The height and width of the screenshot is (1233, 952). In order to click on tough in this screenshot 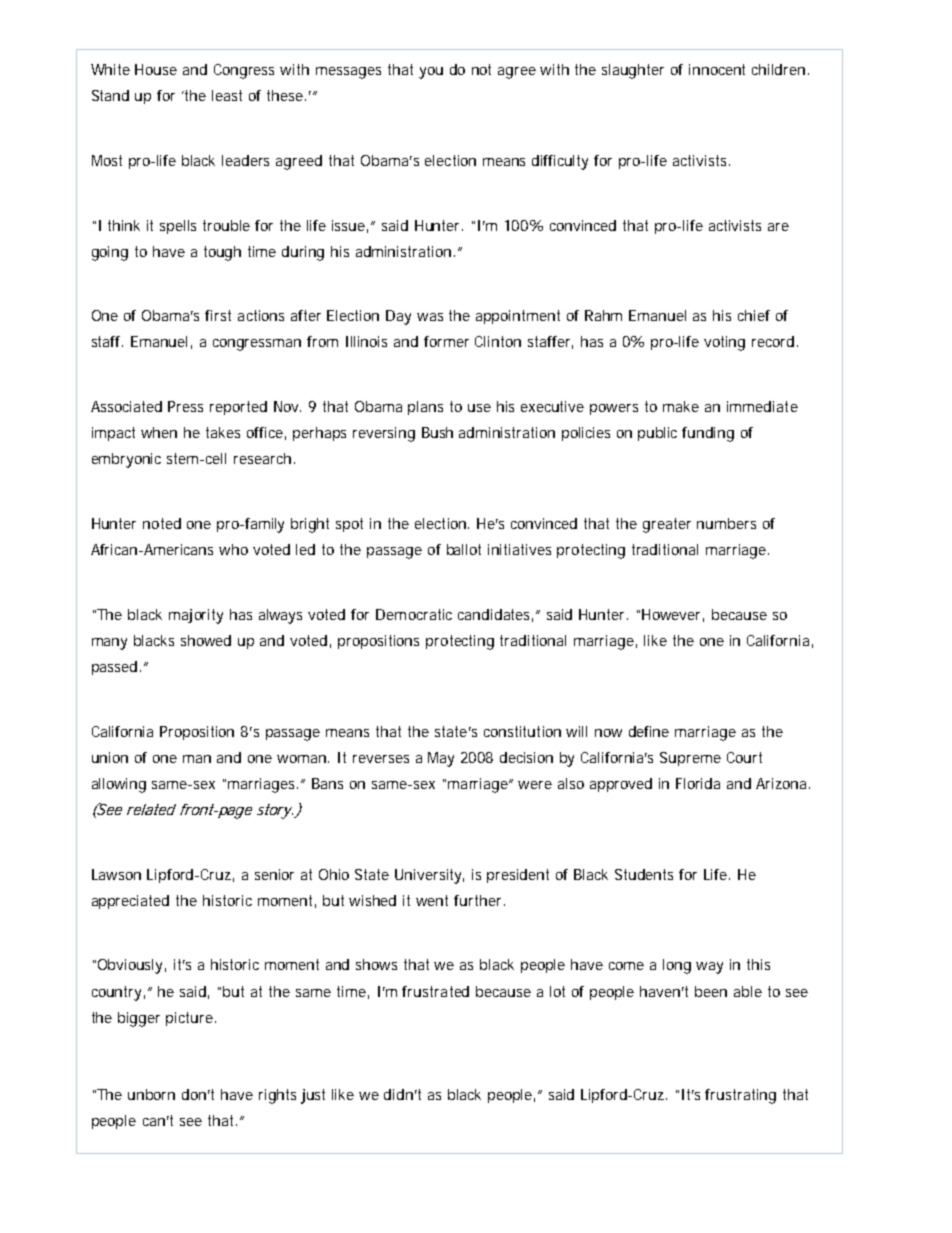, I will do `click(222, 253)`.
